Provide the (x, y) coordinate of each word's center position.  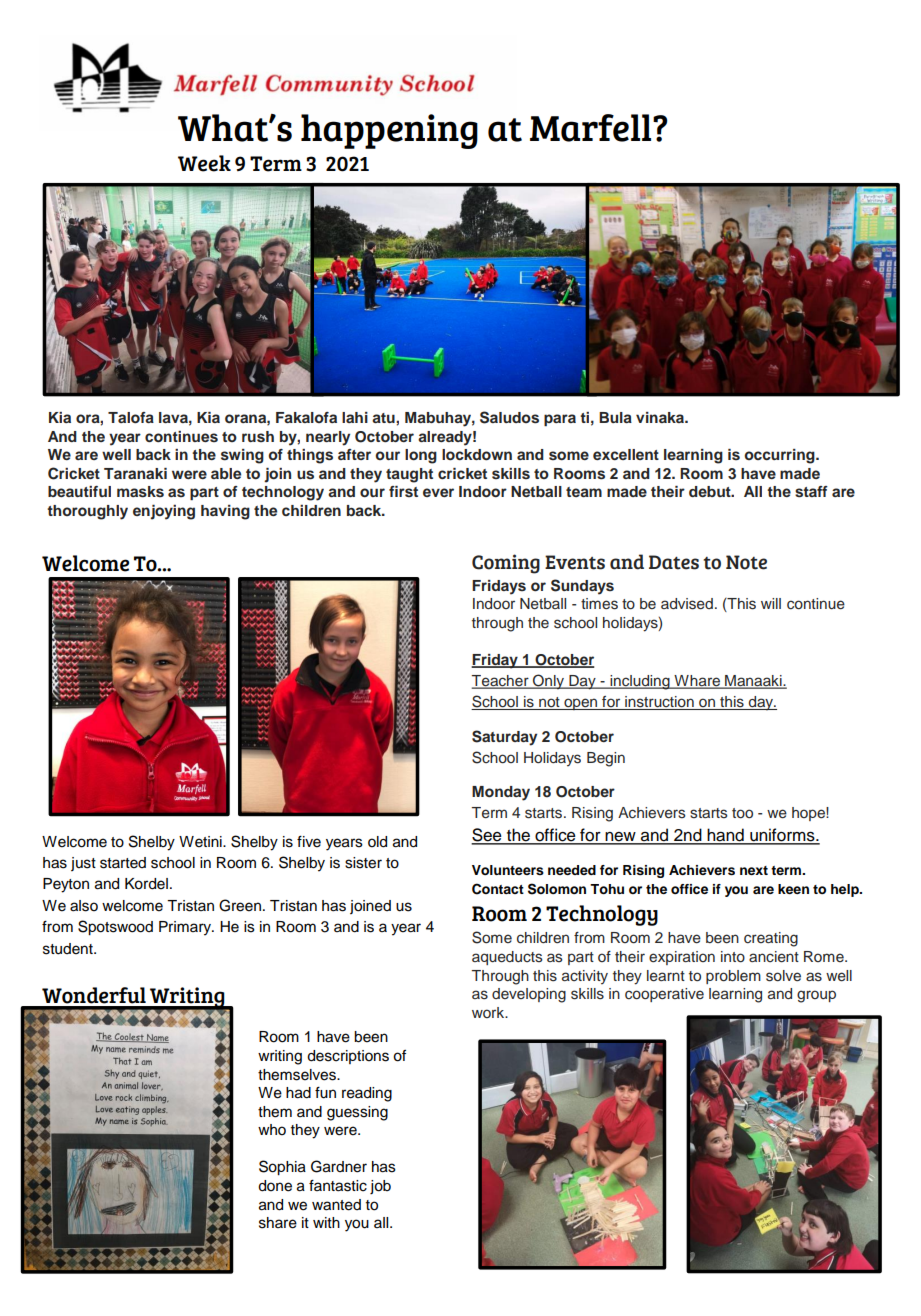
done (275, 1186)
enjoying (164, 512)
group (816, 996)
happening (389, 131)
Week (204, 163)
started (123, 863)
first (403, 491)
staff (811, 492)
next (754, 870)
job (380, 1187)
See (487, 836)
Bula (615, 417)
